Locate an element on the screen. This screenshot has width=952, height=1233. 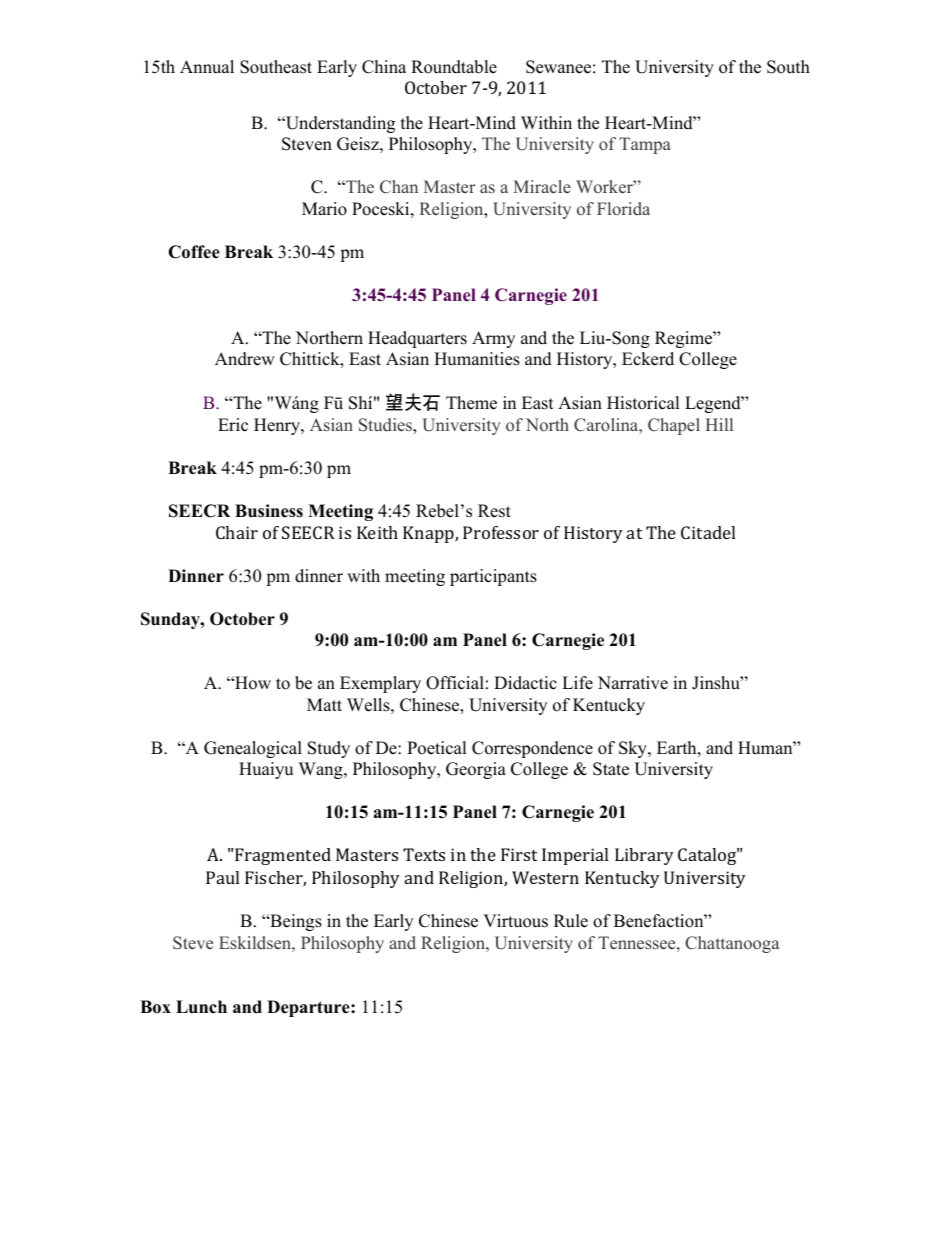
Roundtable is located at coordinates (454, 67).
